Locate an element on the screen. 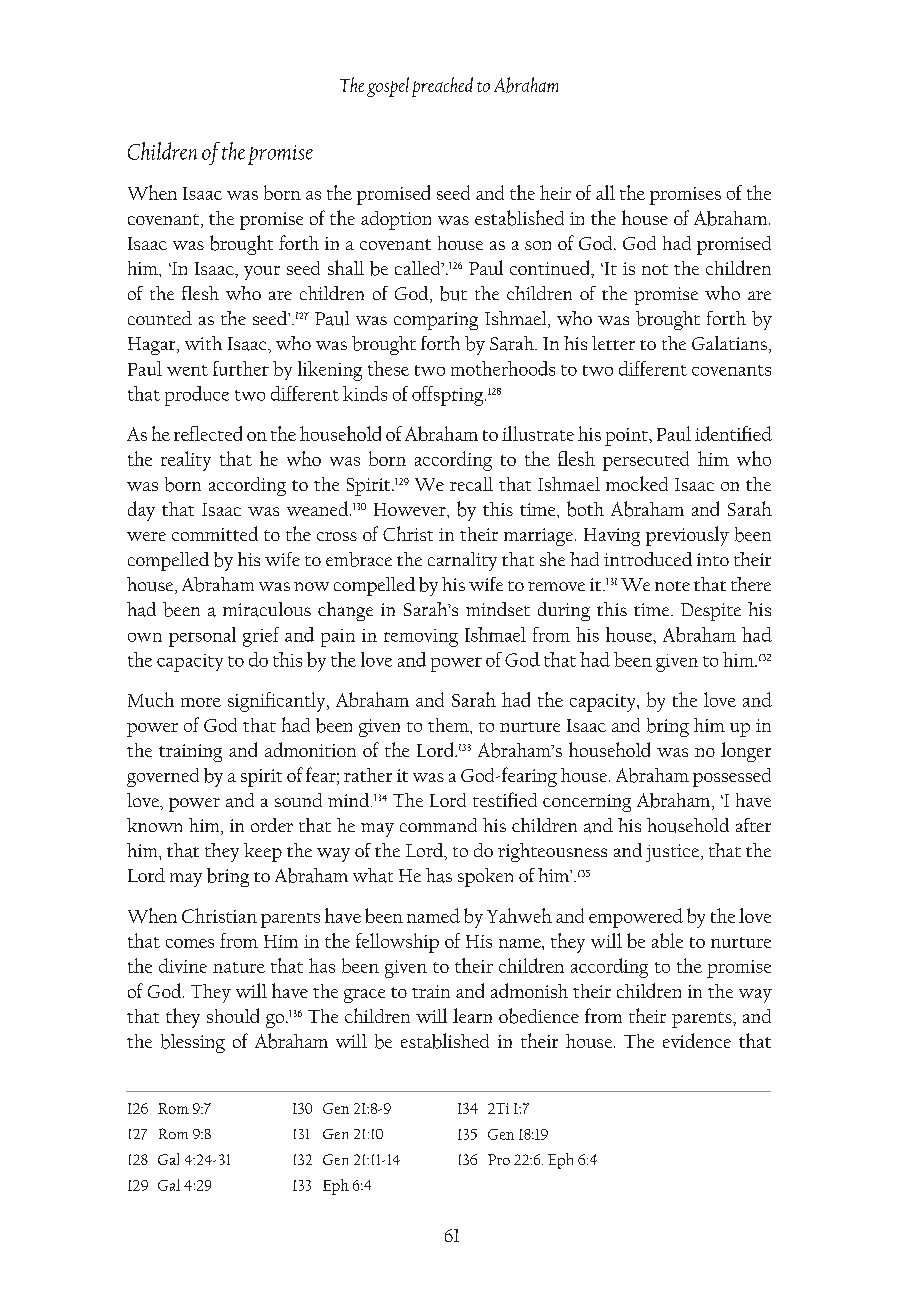  with is located at coordinates (203, 343).
